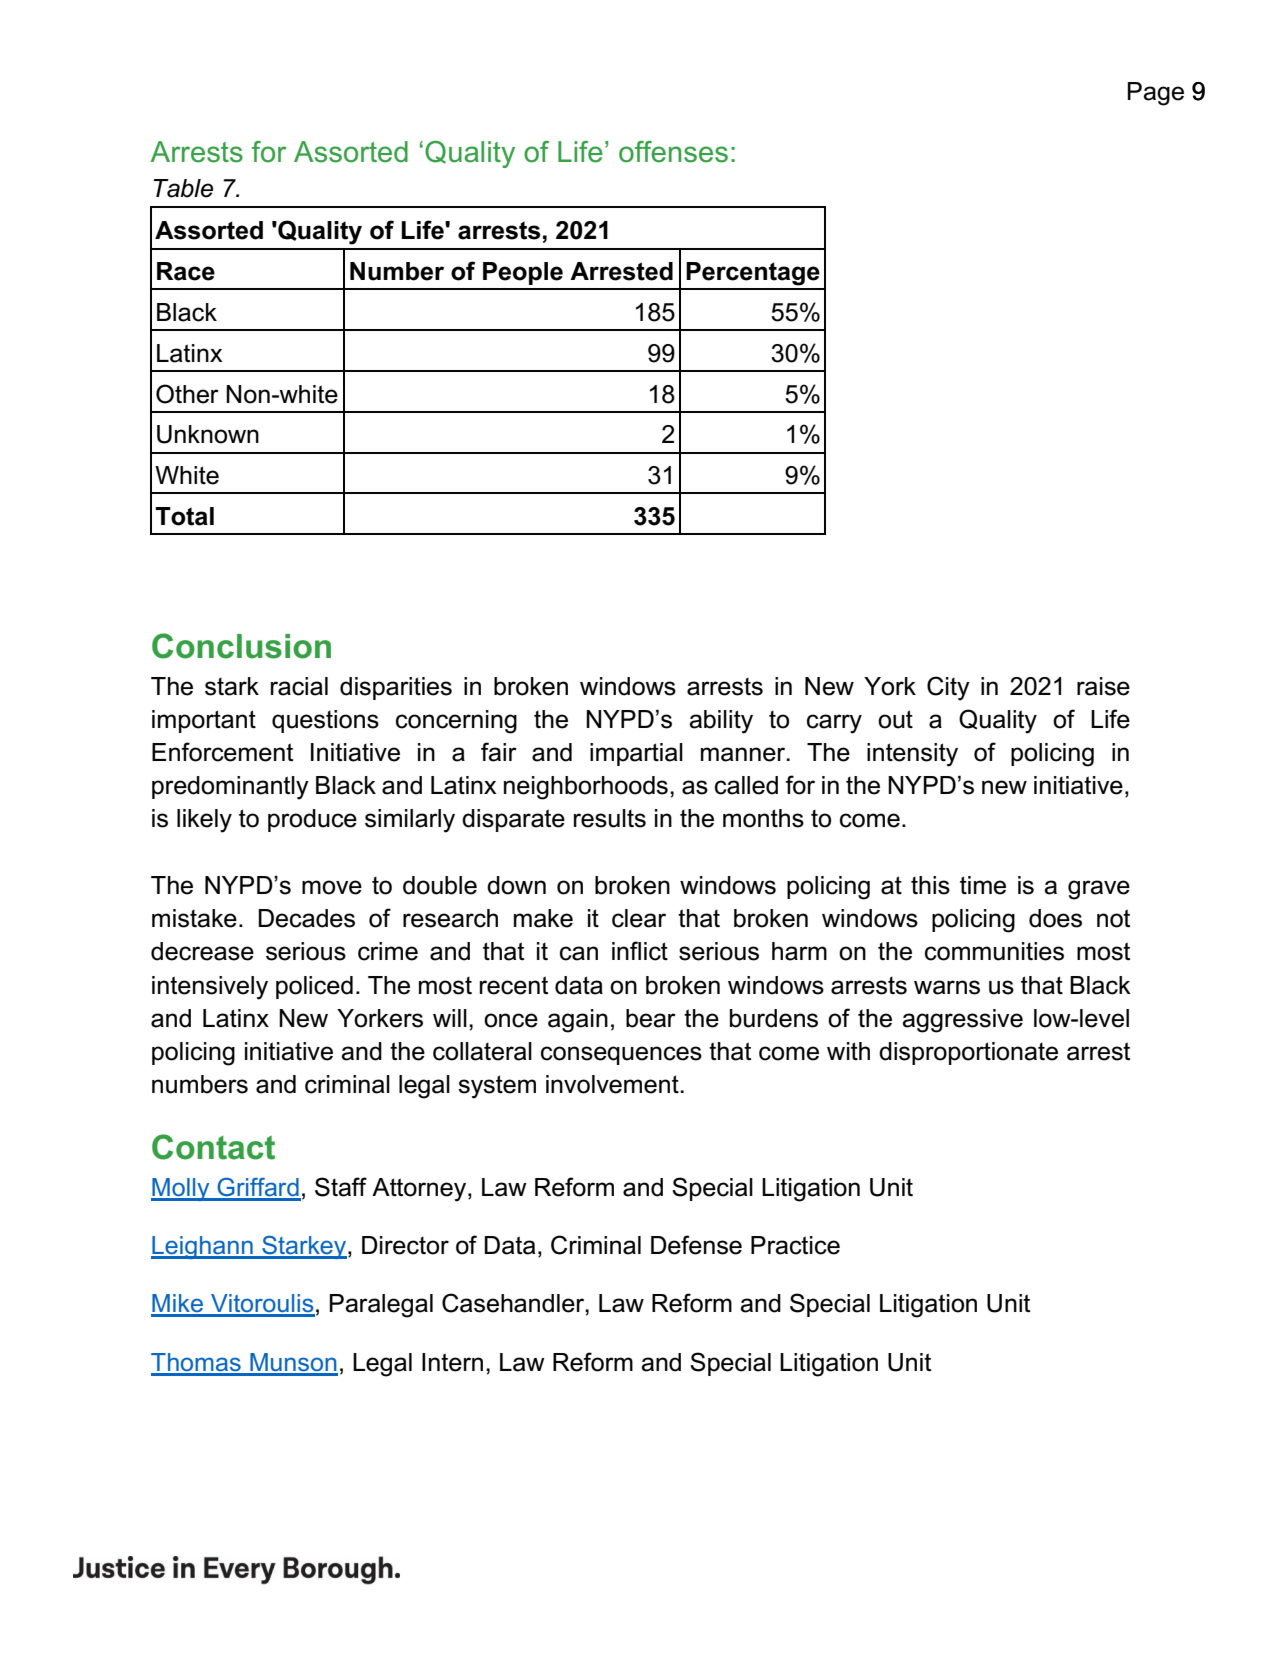 The width and height of the document is (1281, 1658). What do you see at coordinates (1156, 94) in the document?
I see `Page` at bounding box center [1156, 94].
